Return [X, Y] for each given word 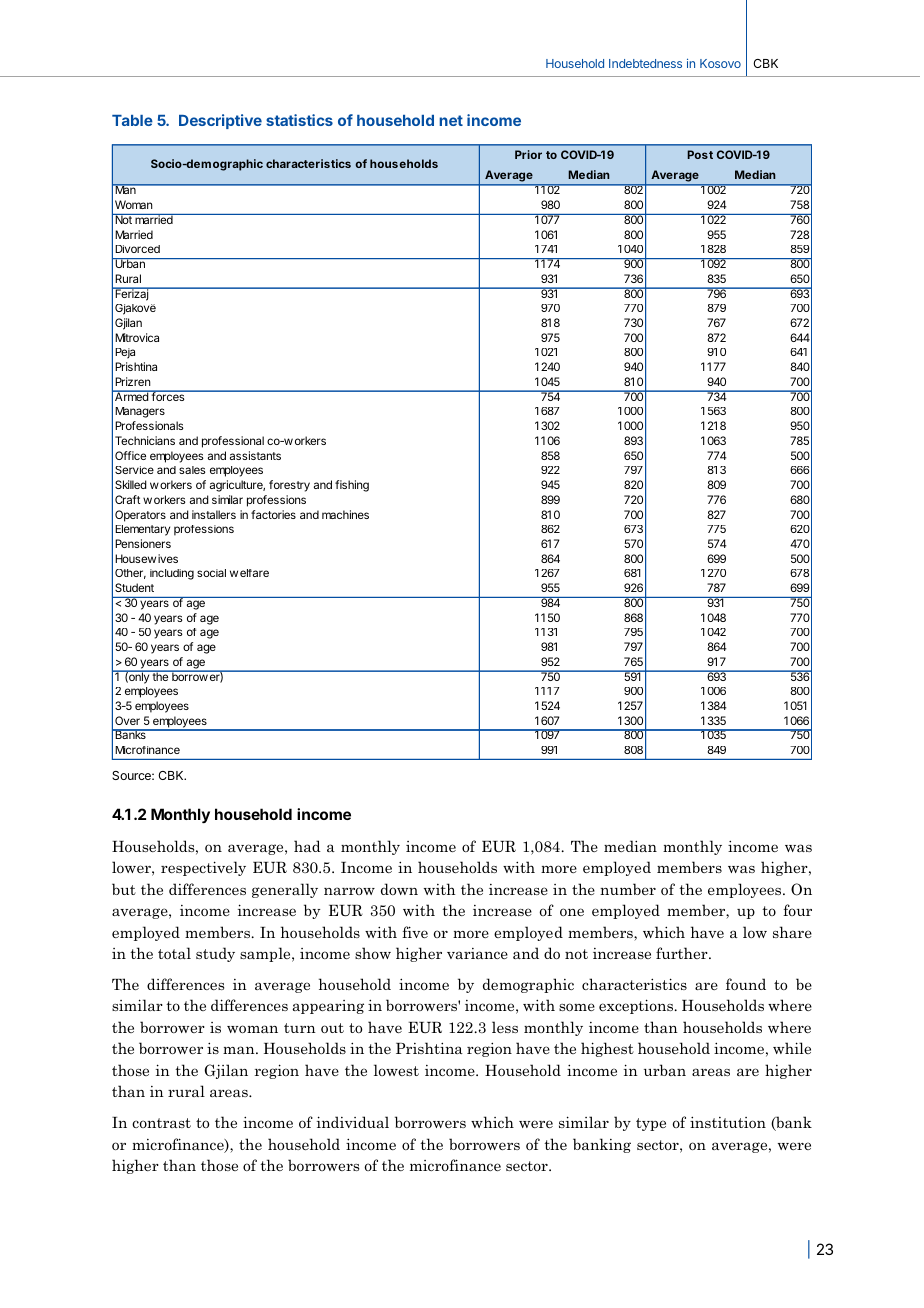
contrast [161, 1123]
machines [345, 514]
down [399, 889]
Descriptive [220, 121]
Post [700, 154]
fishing [352, 486]
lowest [396, 1070]
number [628, 889]
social [211, 573]
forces [168, 395]
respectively [203, 868]
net [451, 120]
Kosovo [720, 63]
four [797, 910]
